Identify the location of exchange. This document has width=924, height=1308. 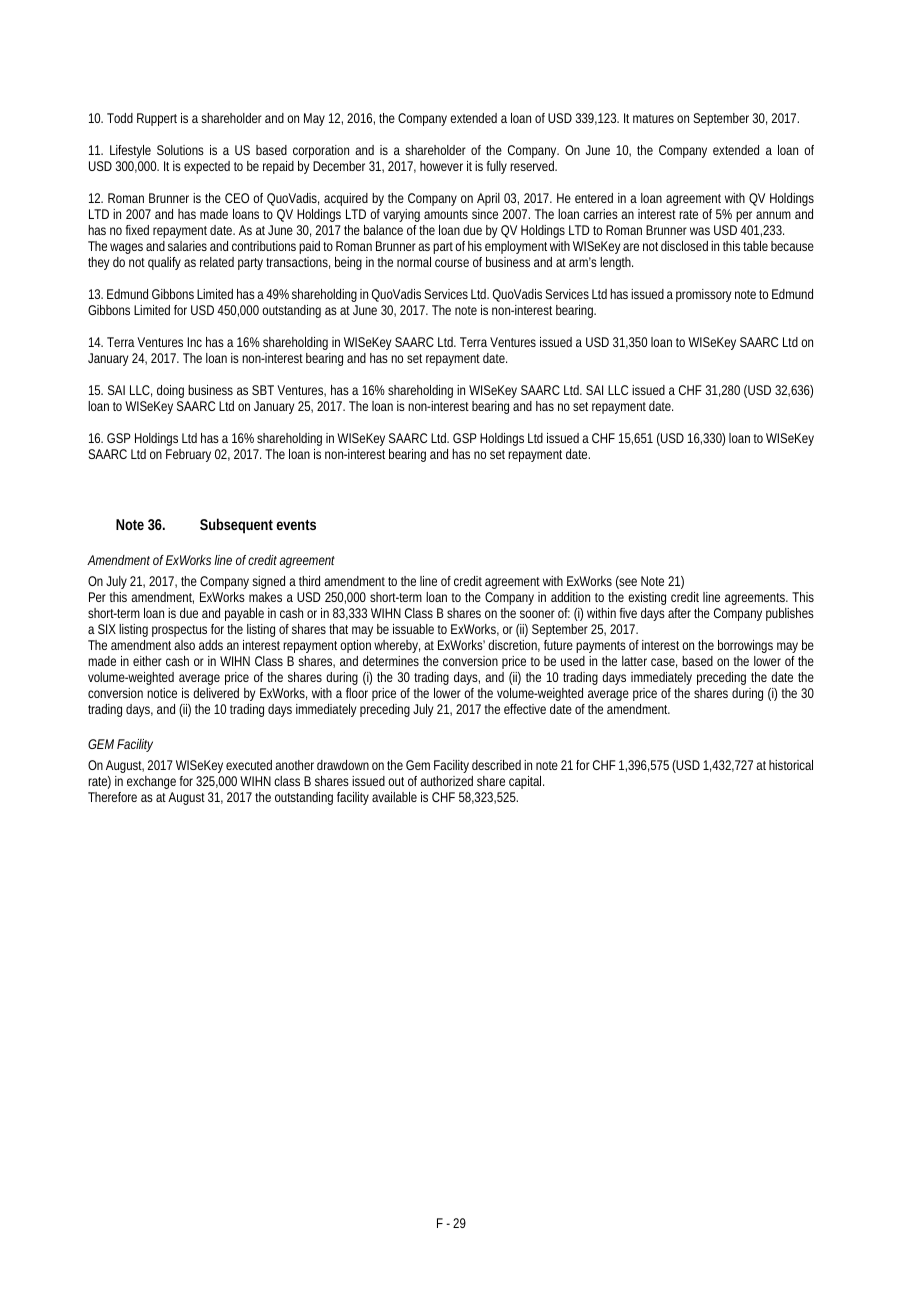
(151, 782).
